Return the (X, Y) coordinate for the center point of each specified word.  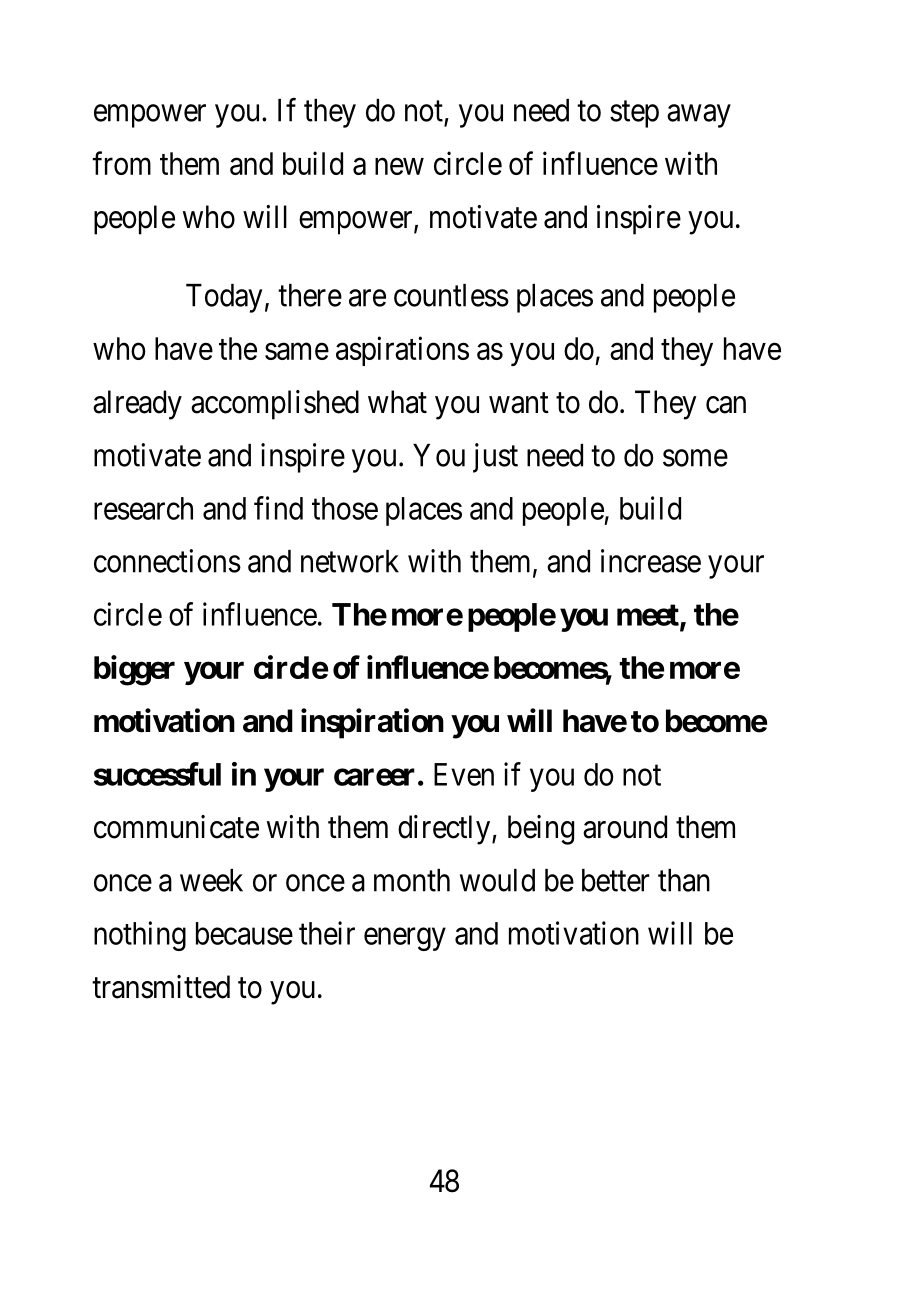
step (634, 114)
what (397, 402)
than (684, 880)
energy (405, 939)
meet (649, 616)
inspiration (372, 723)
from (121, 163)
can (726, 405)
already (137, 405)
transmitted (161, 987)
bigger (134, 670)
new (399, 166)
